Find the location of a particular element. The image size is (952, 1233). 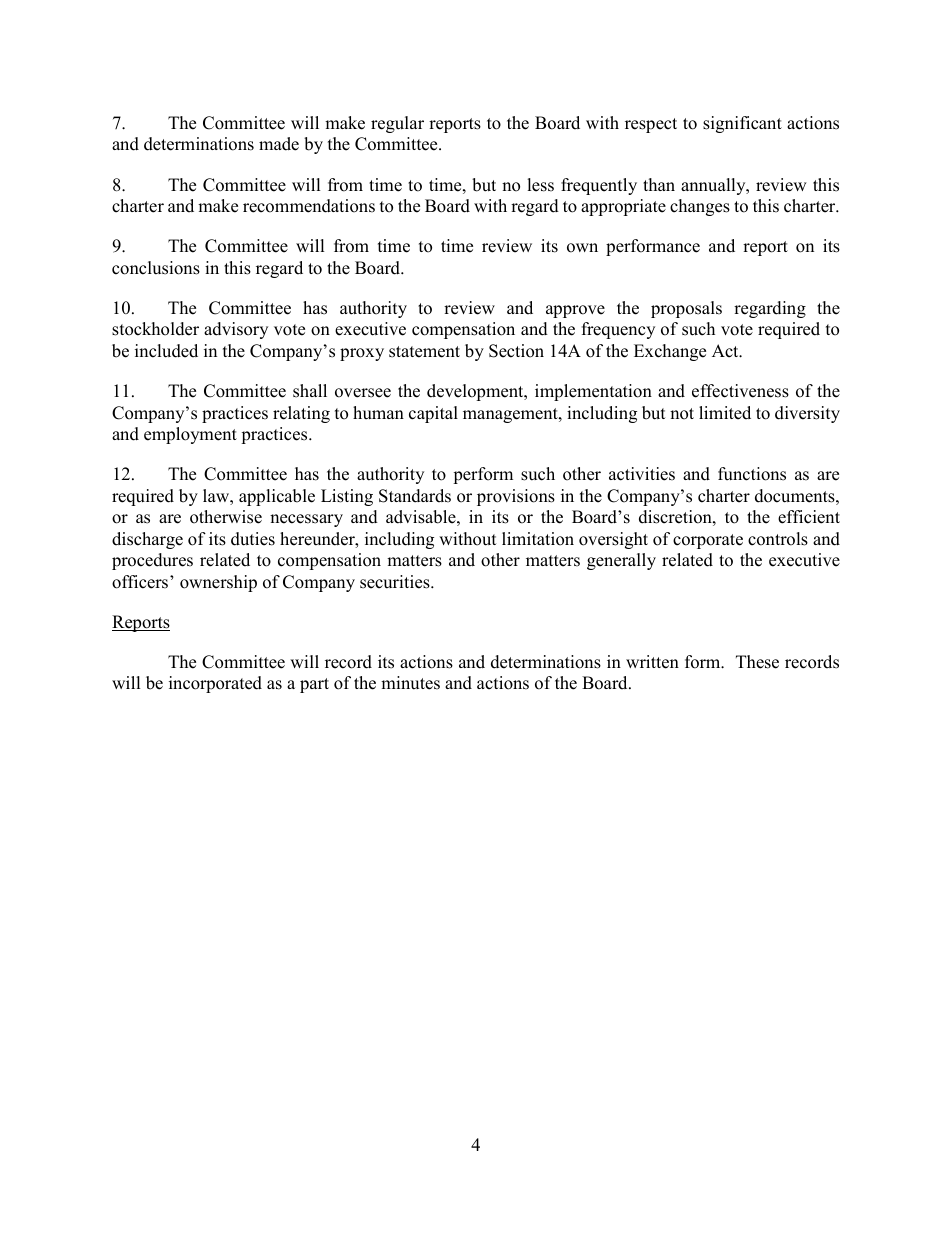

development is located at coordinates (476, 392).
